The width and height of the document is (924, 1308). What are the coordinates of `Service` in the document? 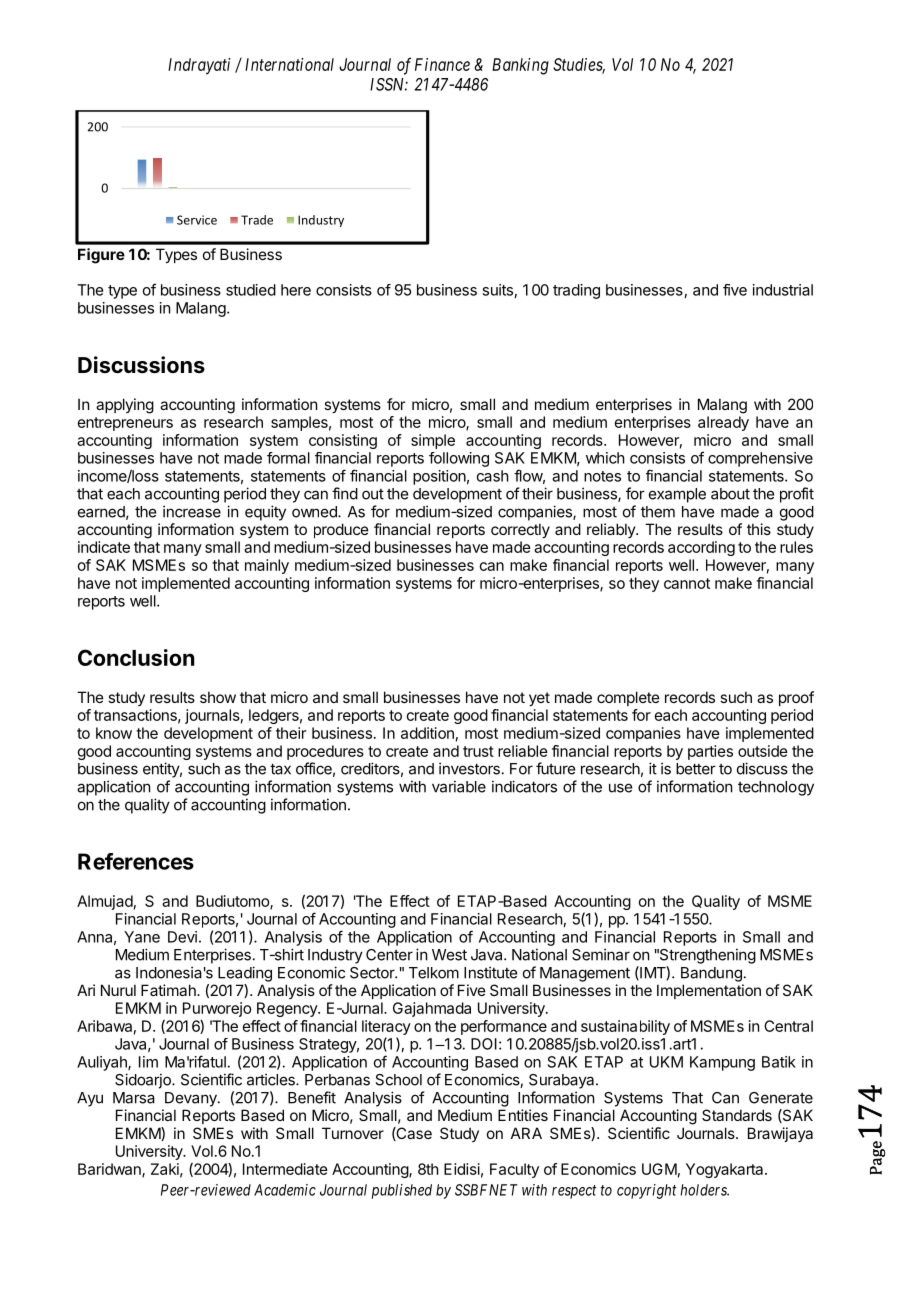 It's located at (197, 220).
